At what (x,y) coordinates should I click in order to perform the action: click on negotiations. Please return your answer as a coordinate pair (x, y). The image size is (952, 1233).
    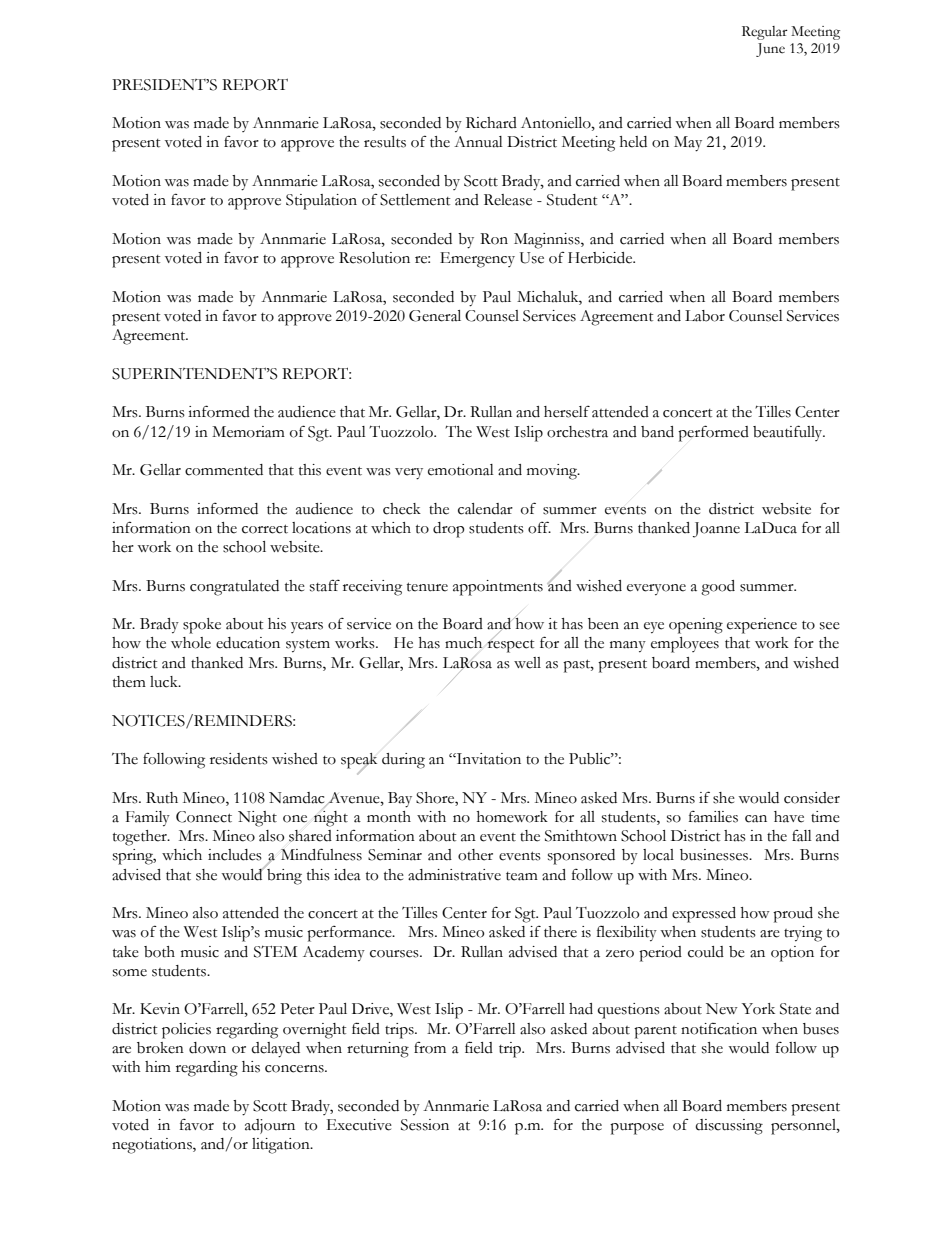
    Looking at the image, I should click on (153, 1146).
